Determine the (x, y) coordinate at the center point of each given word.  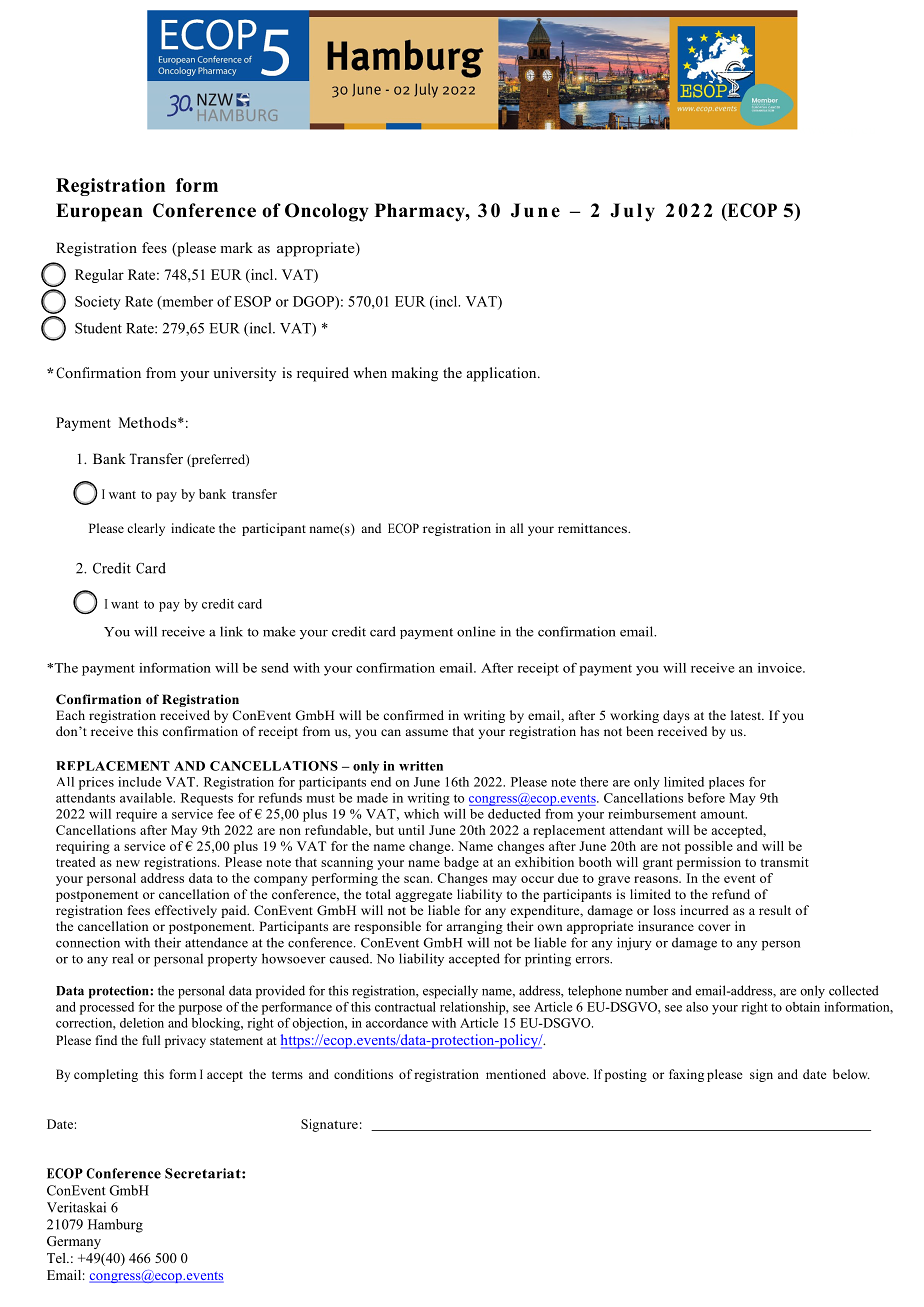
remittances (593, 528)
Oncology (327, 212)
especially (450, 992)
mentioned (516, 1074)
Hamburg (115, 1226)
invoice (781, 668)
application (503, 374)
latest (747, 715)
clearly (146, 529)
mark (236, 247)
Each (70, 715)
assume (427, 732)
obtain (802, 1007)
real (122, 958)
